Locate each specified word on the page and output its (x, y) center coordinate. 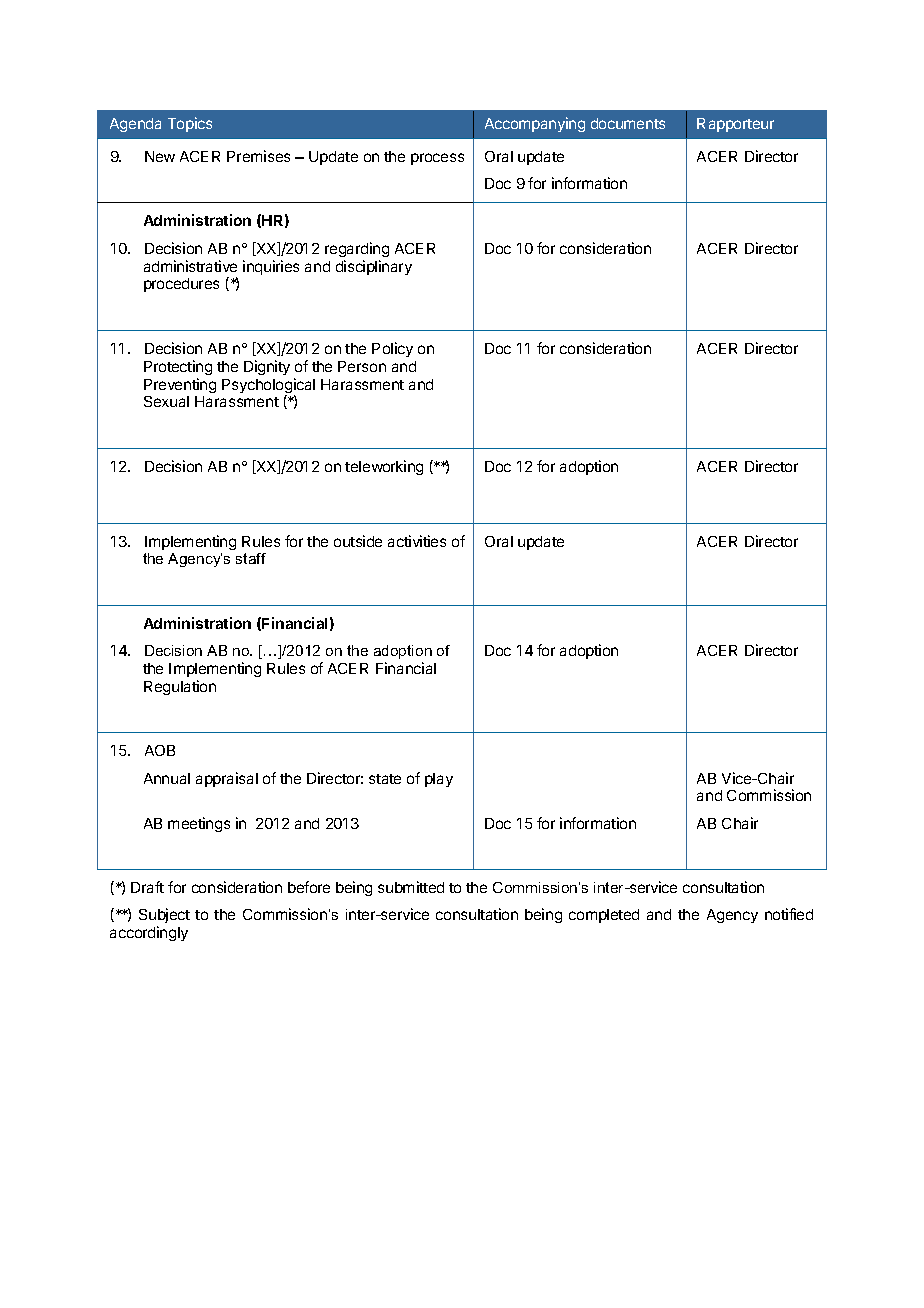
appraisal (227, 779)
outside (358, 541)
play (439, 780)
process (437, 159)
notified (789, 914)
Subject (164, 915)
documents (628, 123)
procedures (181, 285)
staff (251, 558)
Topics (190, 124)
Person (362, 366)
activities (417, 541)
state (385, 779)
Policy (392, 349)
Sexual (166, 401)
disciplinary (374, 267)
